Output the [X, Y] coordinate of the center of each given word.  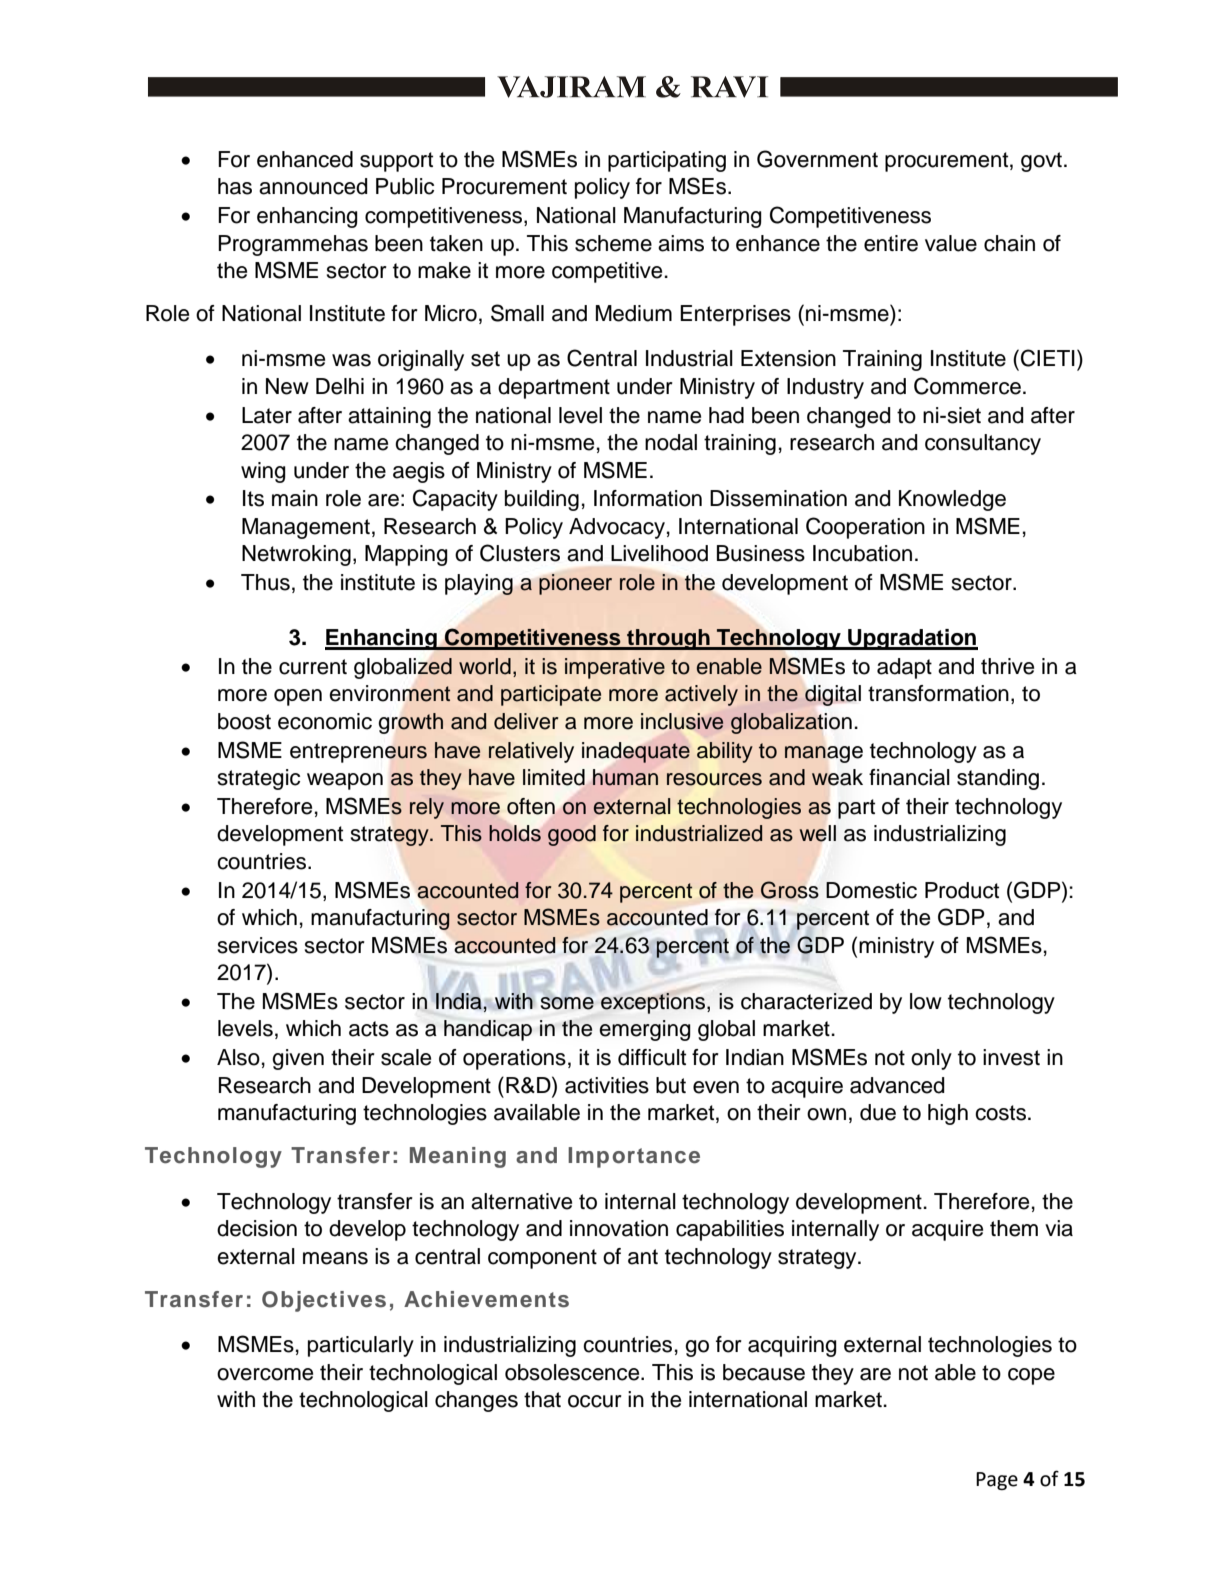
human [625, 777]
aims [681, 243]
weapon [345, 781]
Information [648, 498]
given [298, 1059]
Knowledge [952, 500]
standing [998, 779]
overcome [265, 1374]
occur [595, 1401]
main [295, 498]
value [951, 243]
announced [313, 186]
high [948, 1114]
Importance [634, 1157]
